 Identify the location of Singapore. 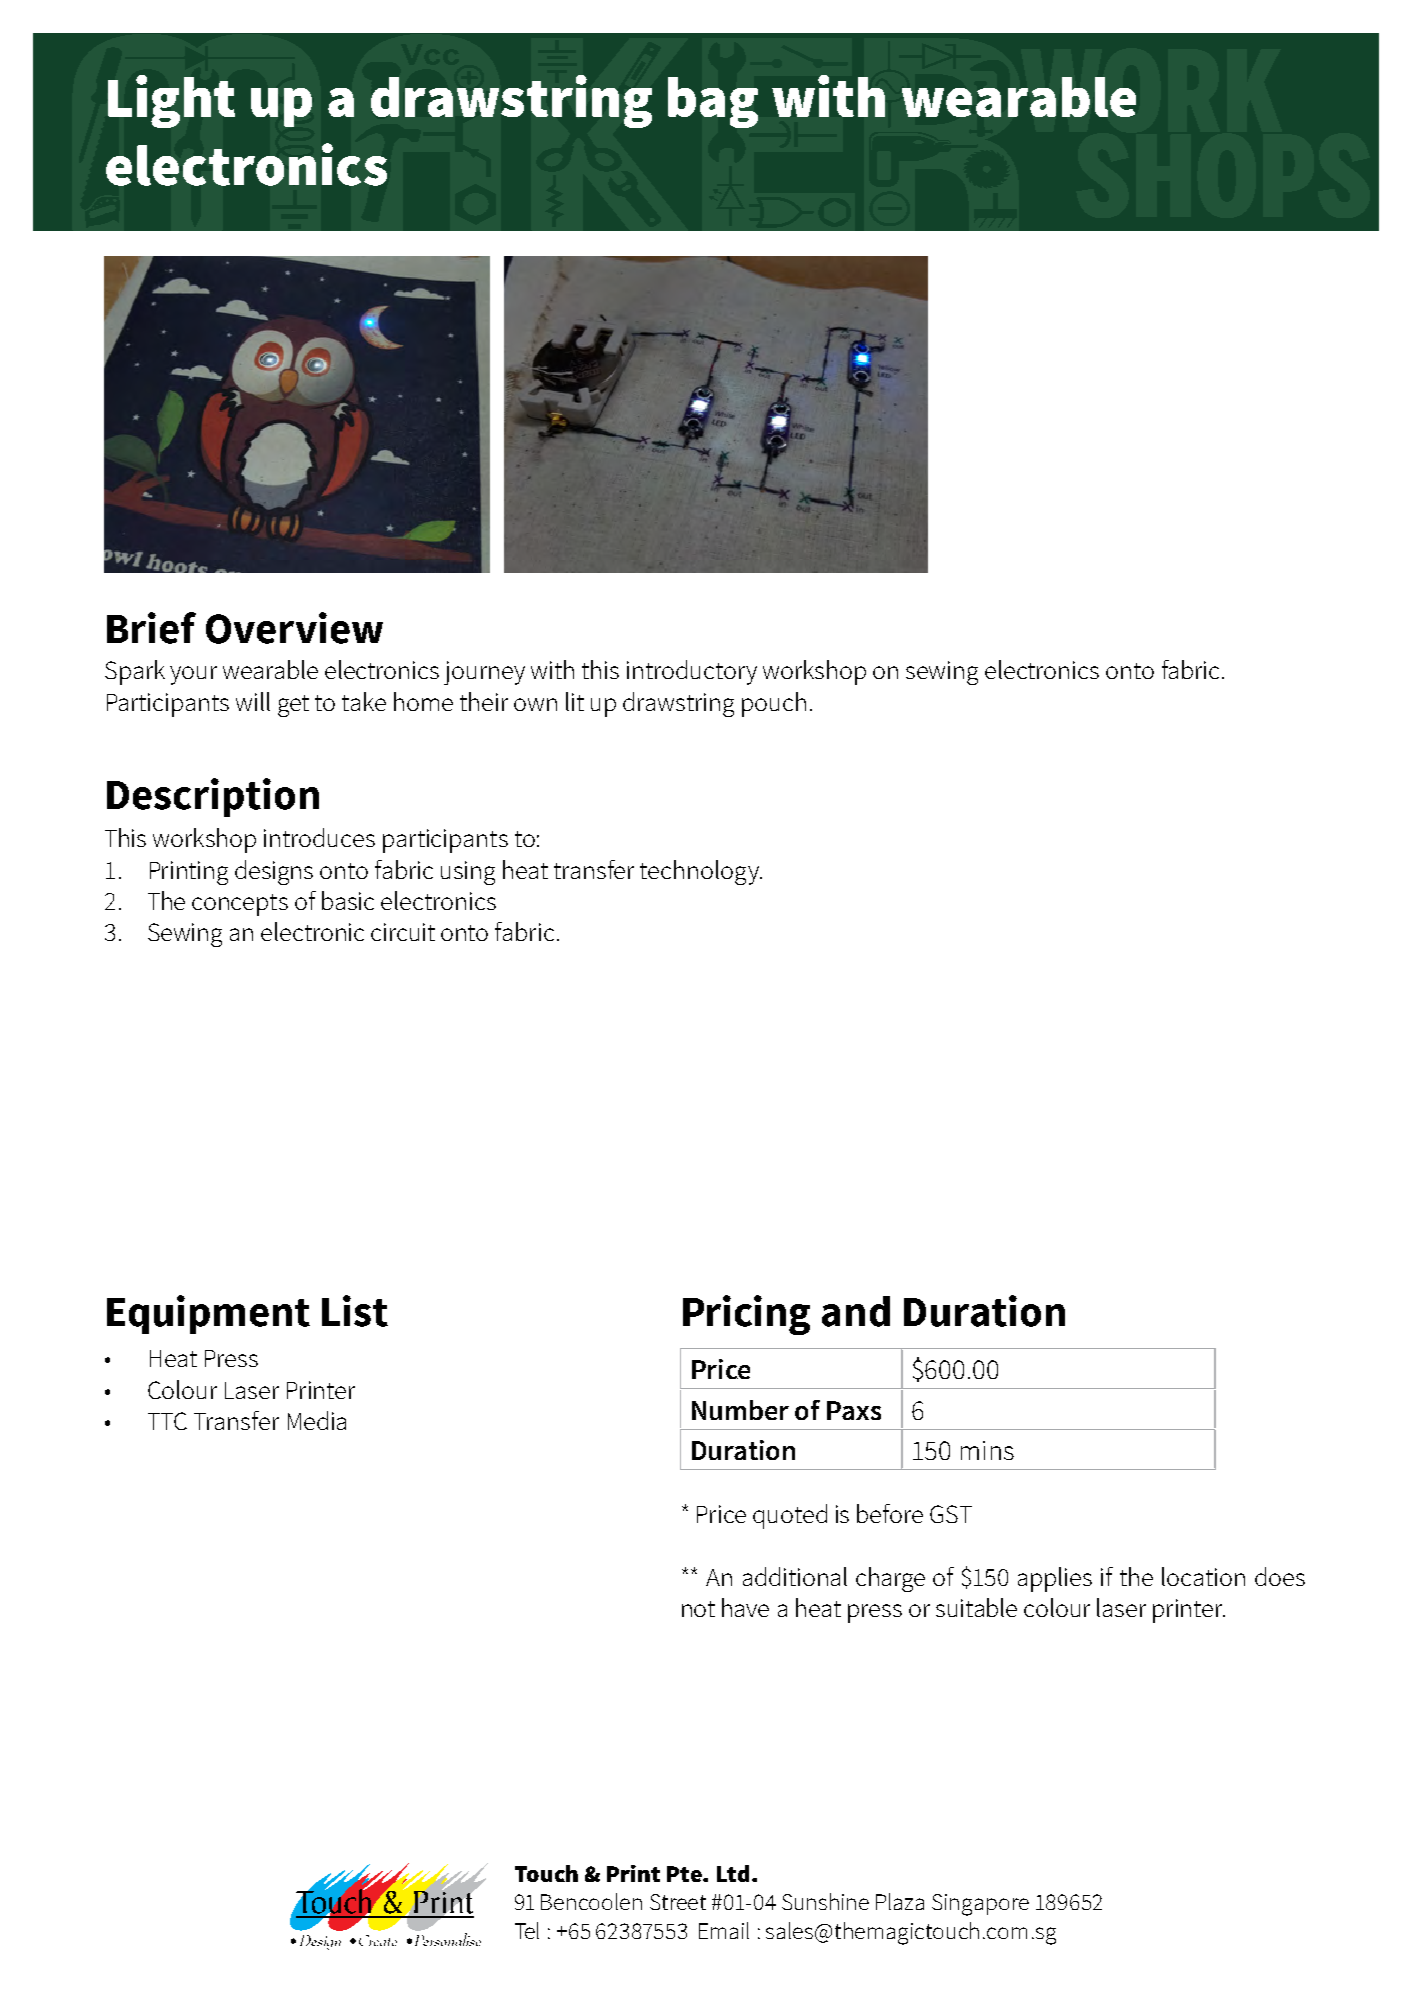
(980, 1905).
